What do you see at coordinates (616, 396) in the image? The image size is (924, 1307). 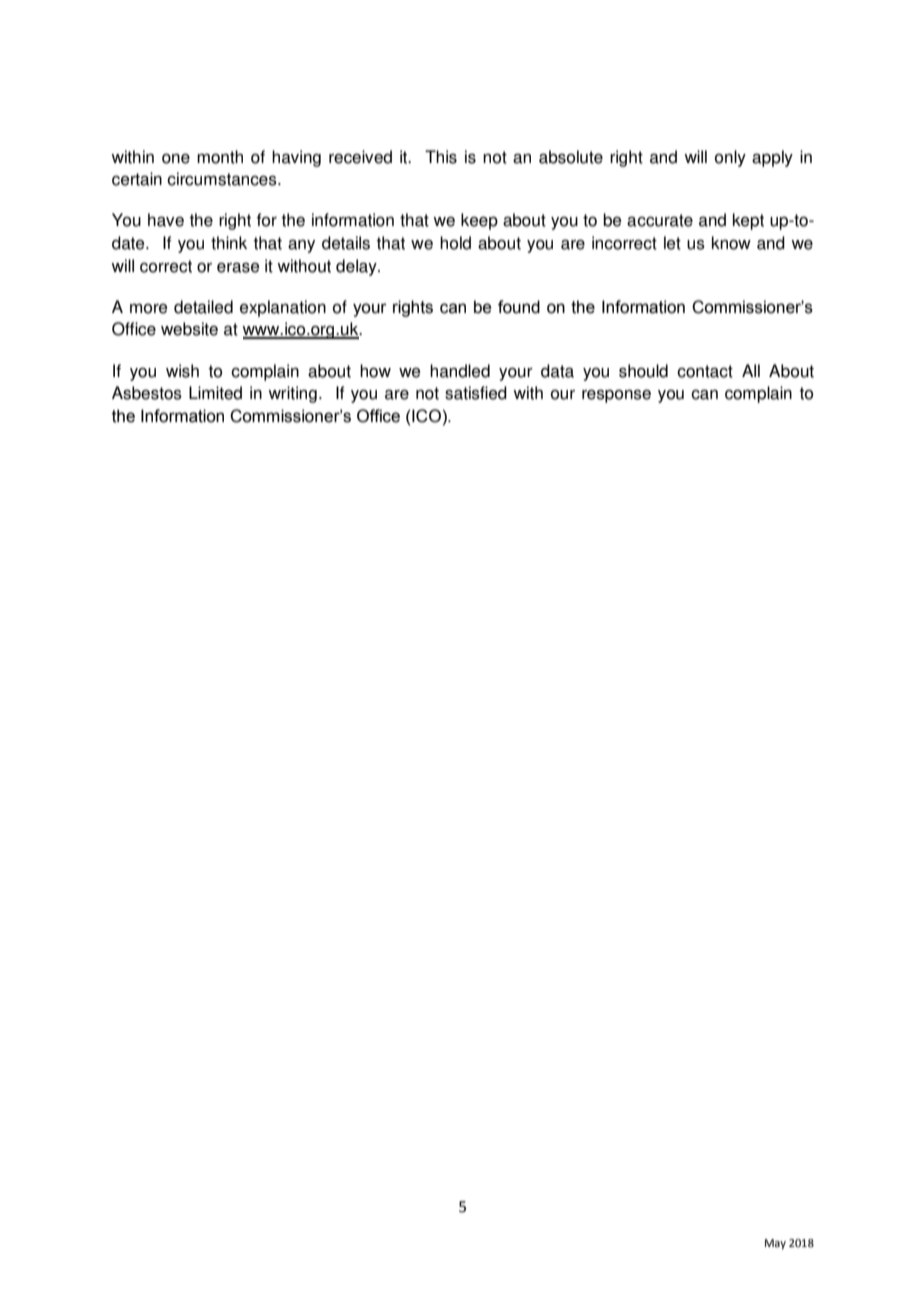 I see `response` at bounding box center [616, 396].
